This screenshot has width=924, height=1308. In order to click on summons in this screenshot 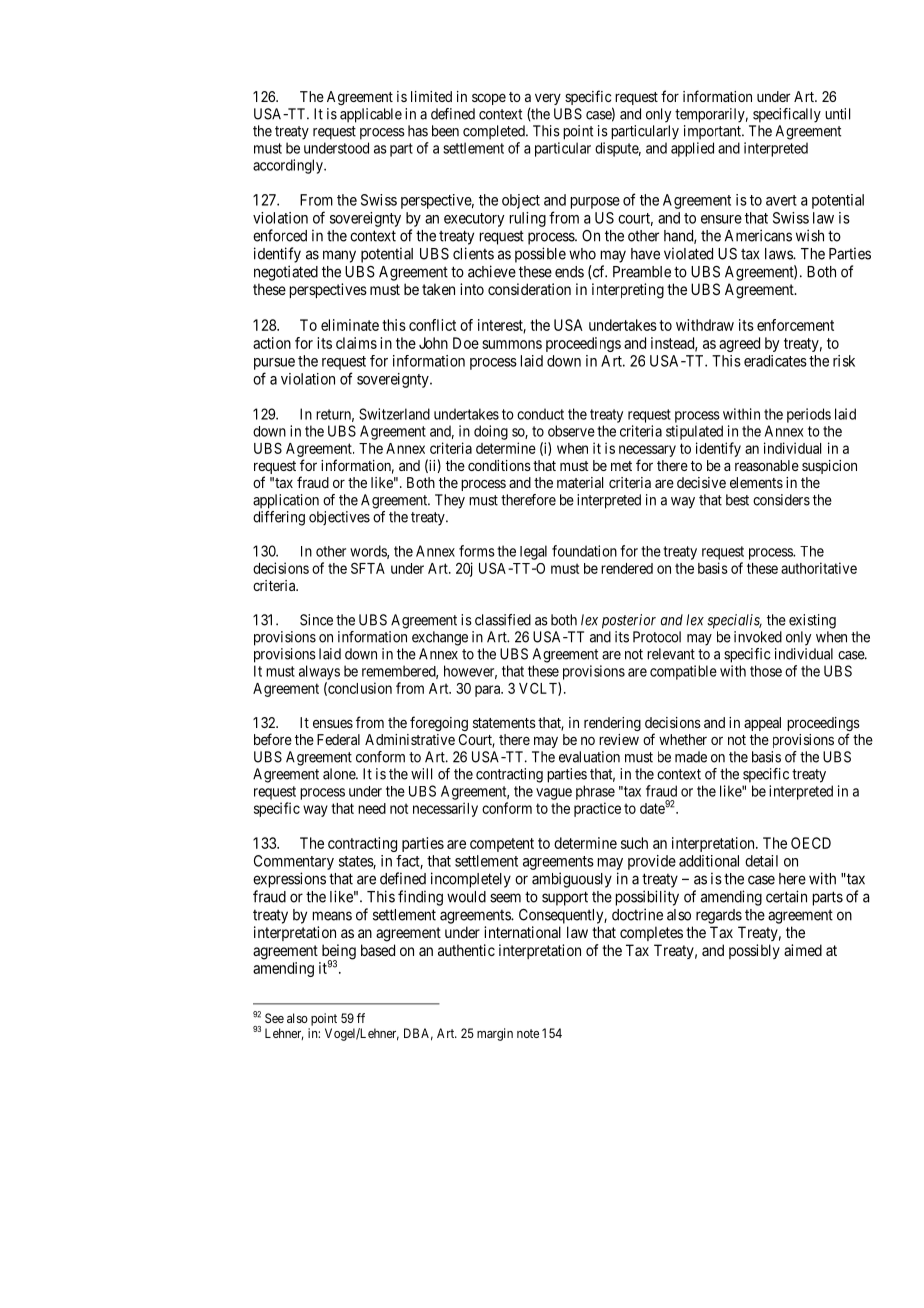, I will do `click(512, 344)`.
